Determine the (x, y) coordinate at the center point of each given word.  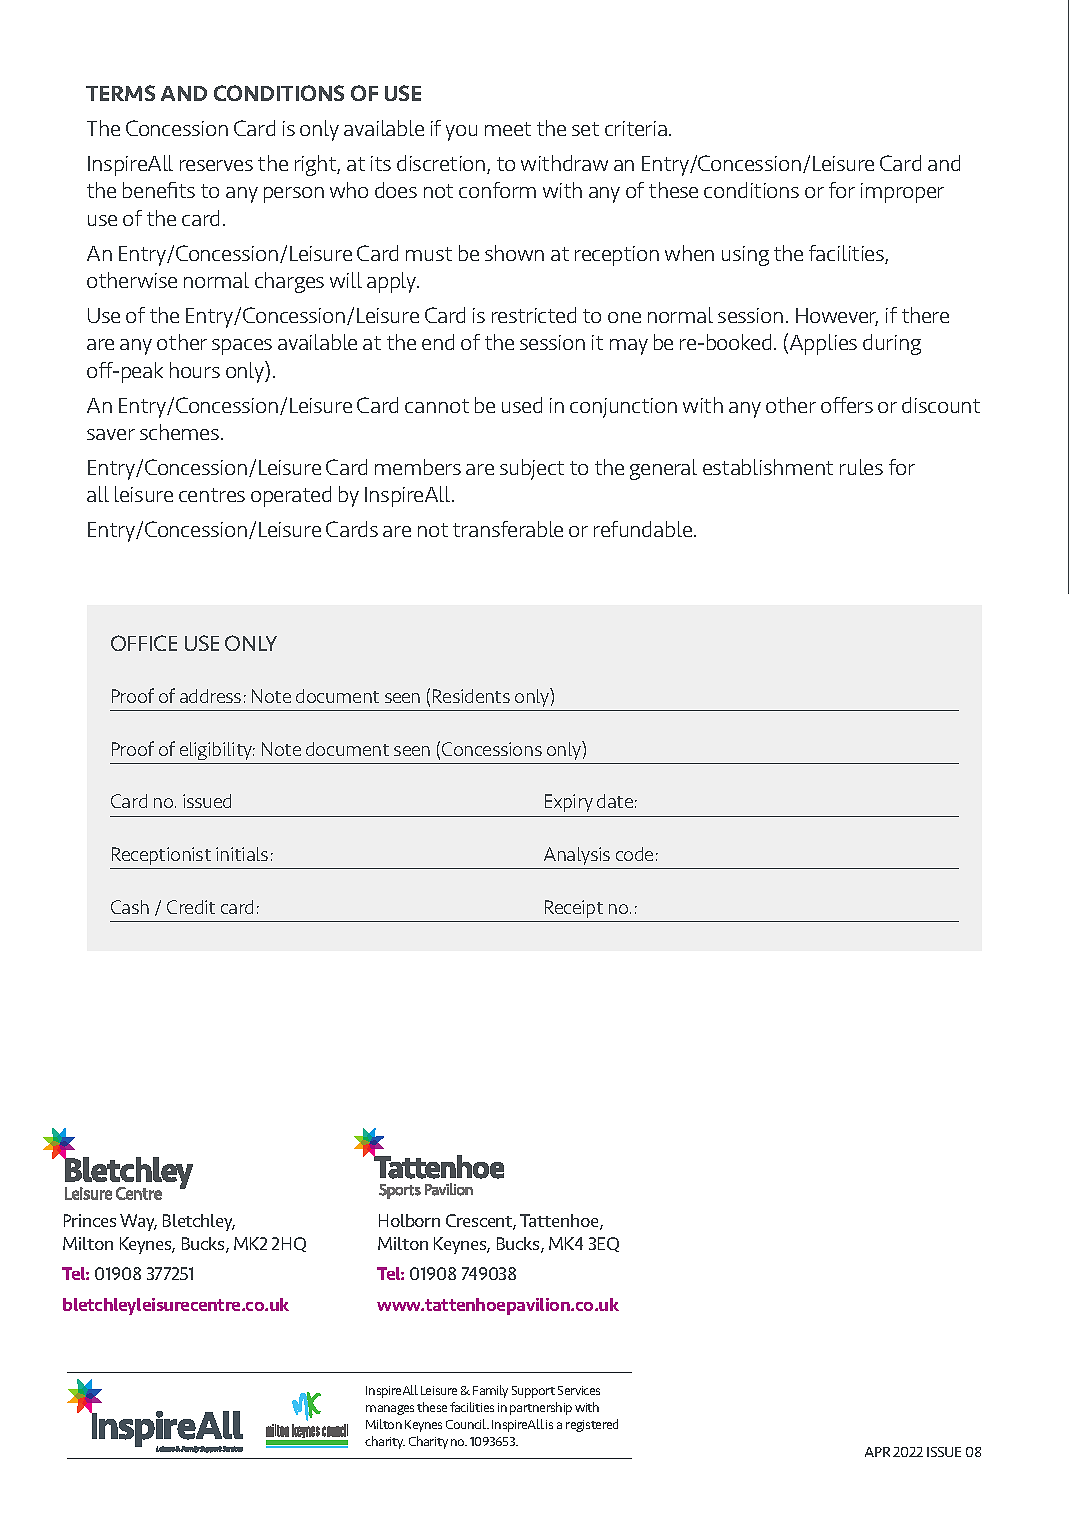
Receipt (574, 909)
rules (861, 467)
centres (212, 495)
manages (390, 1410)
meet (508, 129)
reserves (216, 165)
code (634, 854)
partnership (541, 1408)
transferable (508, 529)
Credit (191, 907)
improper (902, 193)
